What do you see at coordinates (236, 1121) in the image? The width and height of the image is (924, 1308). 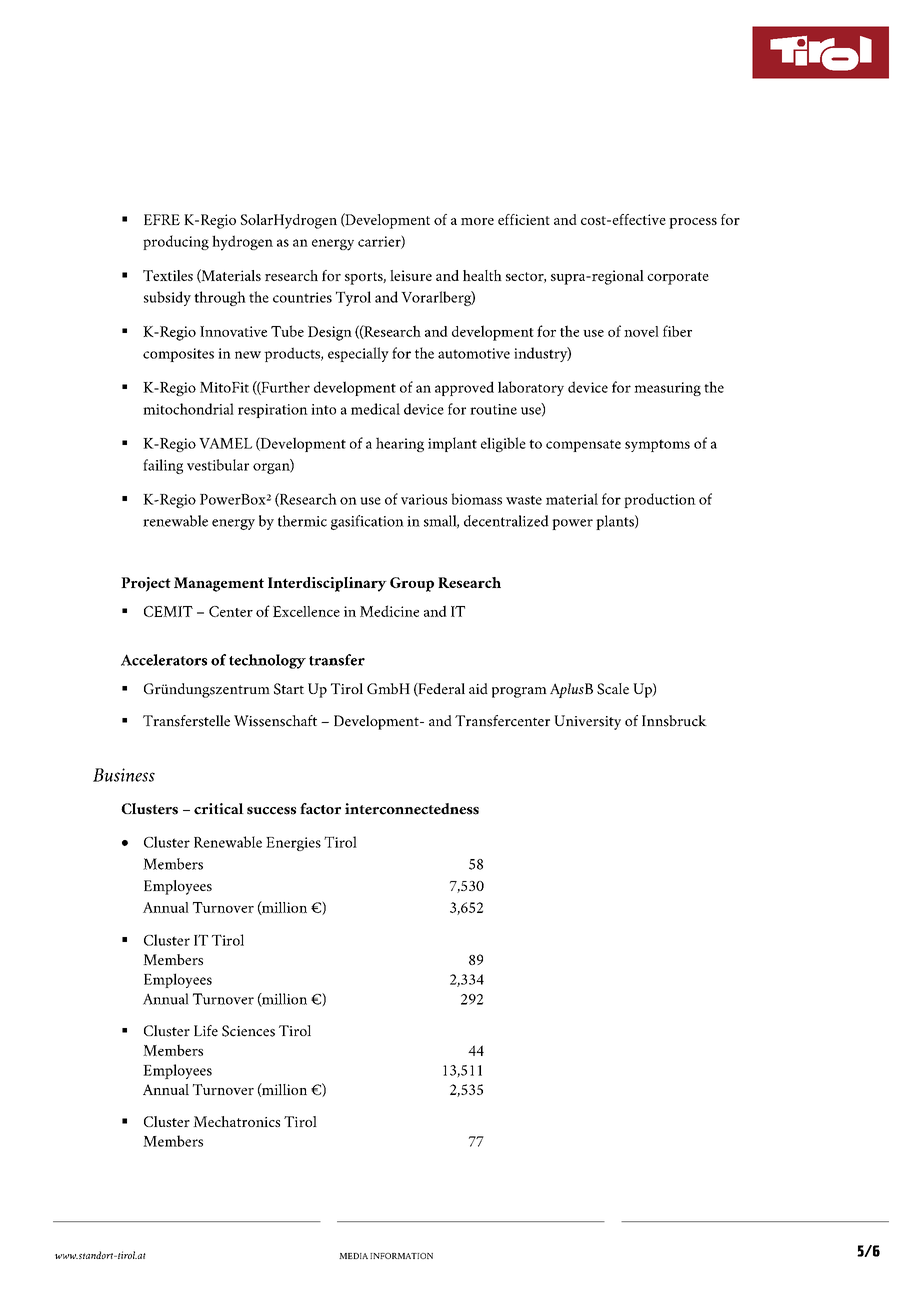 I see `Mechatronics` at bounding box center [236, 1121].
